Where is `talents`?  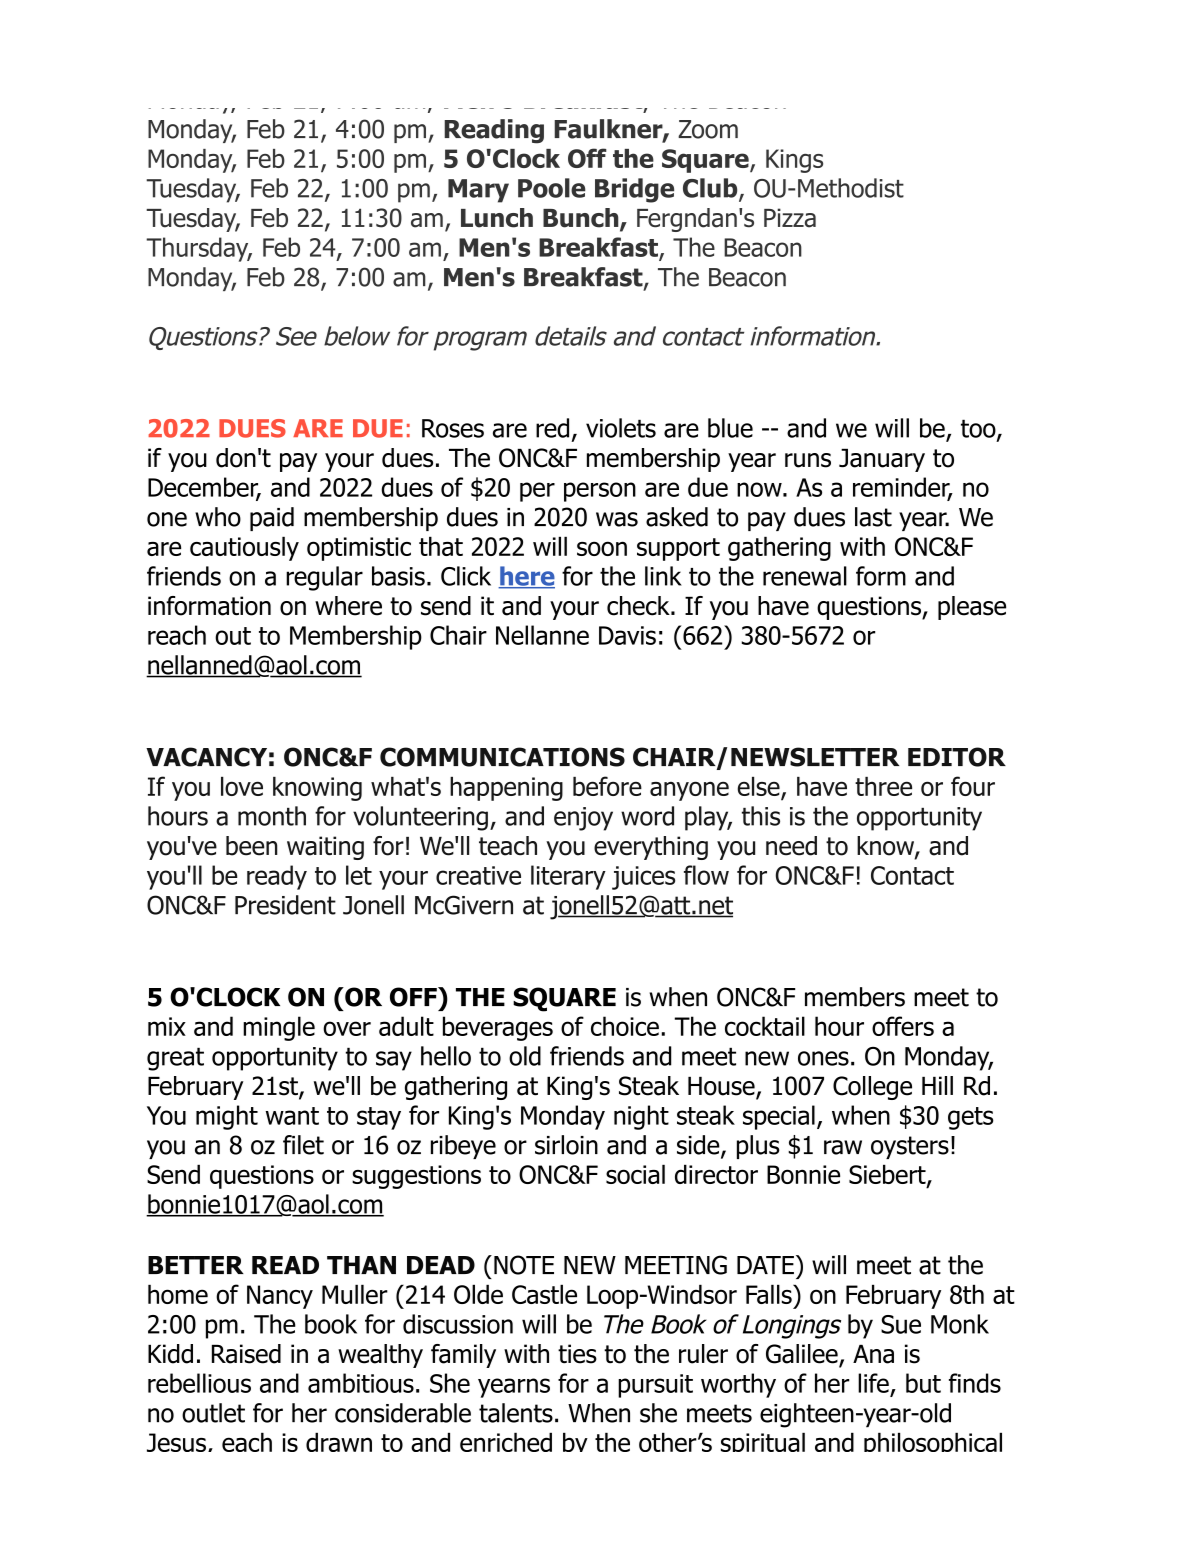
talents is located at coordinates (516, 1413).
